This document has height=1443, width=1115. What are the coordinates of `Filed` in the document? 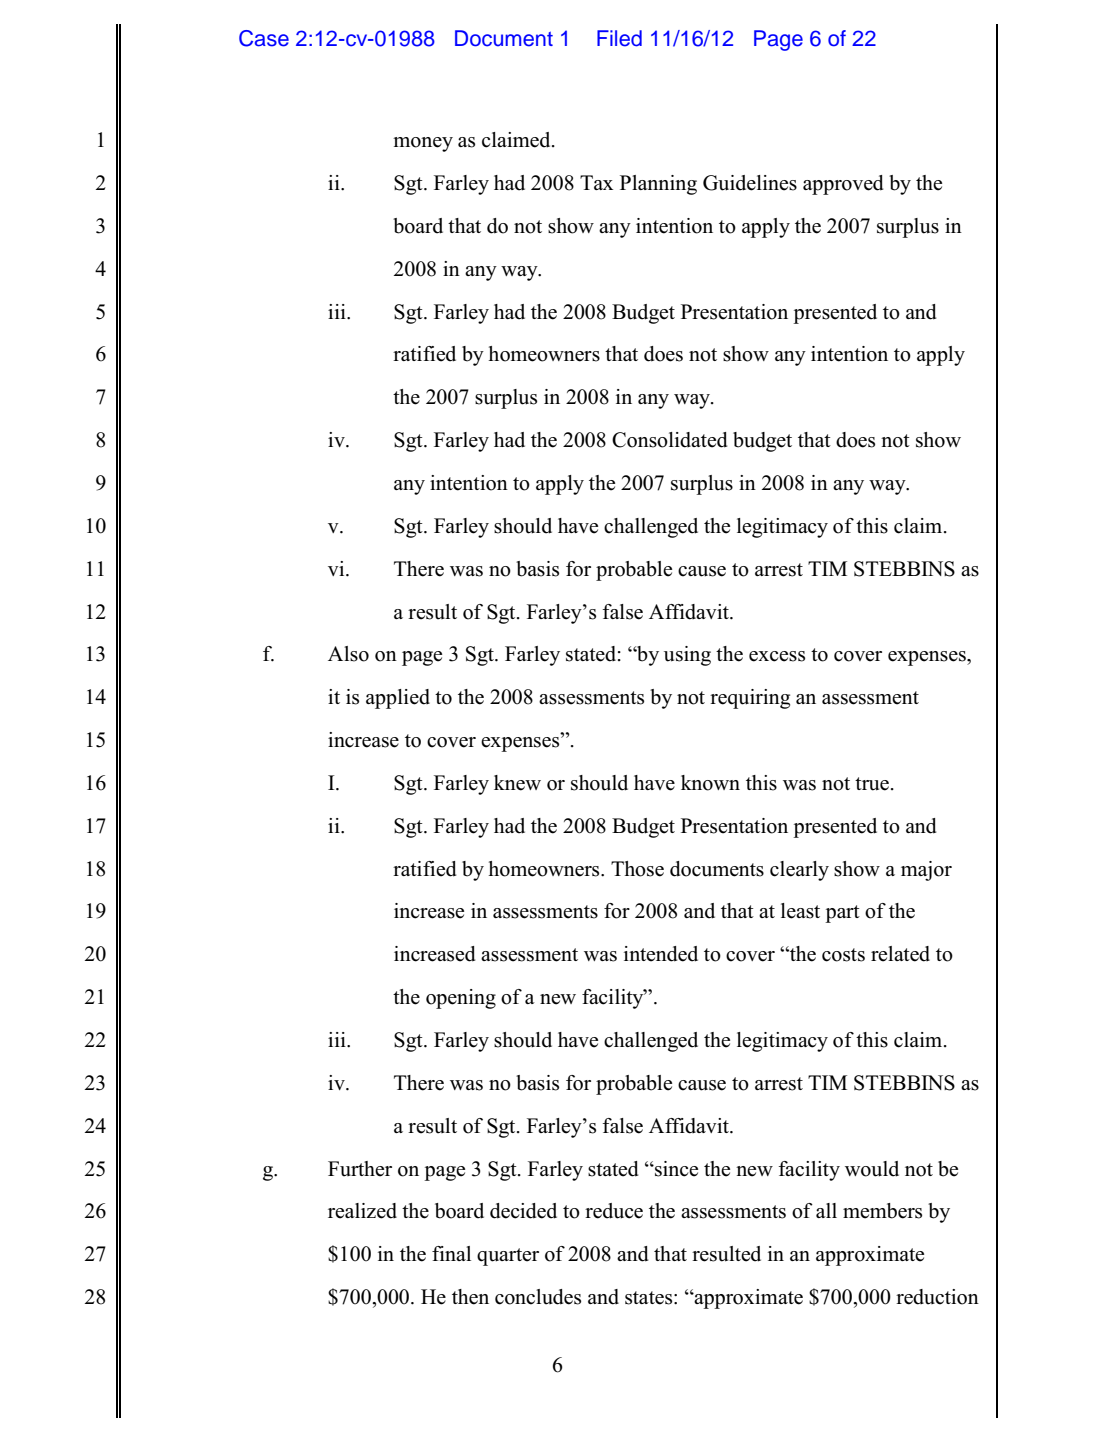 It's located at (619, 38).
